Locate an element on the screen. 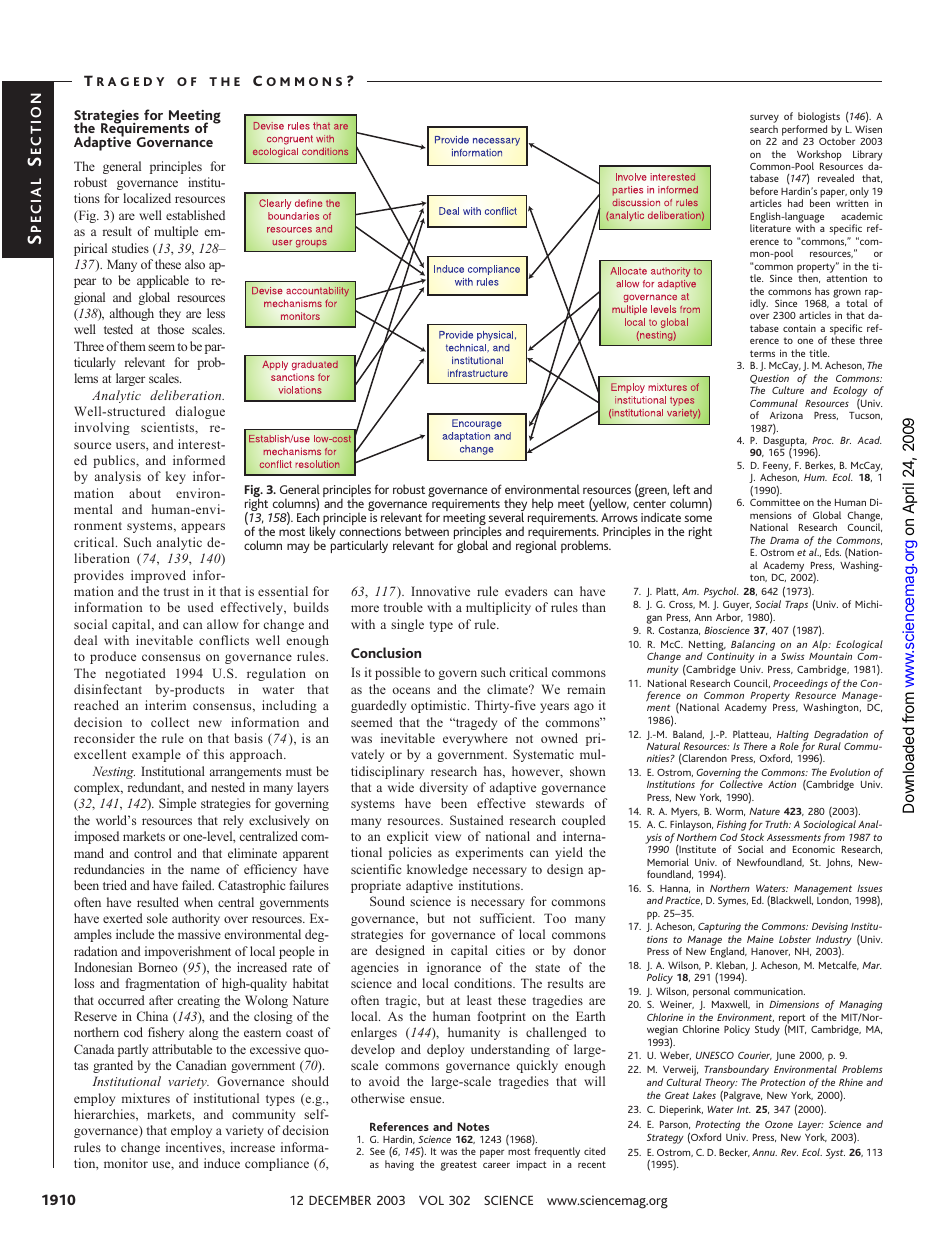  induce is located at coordinates (222, 1163).
